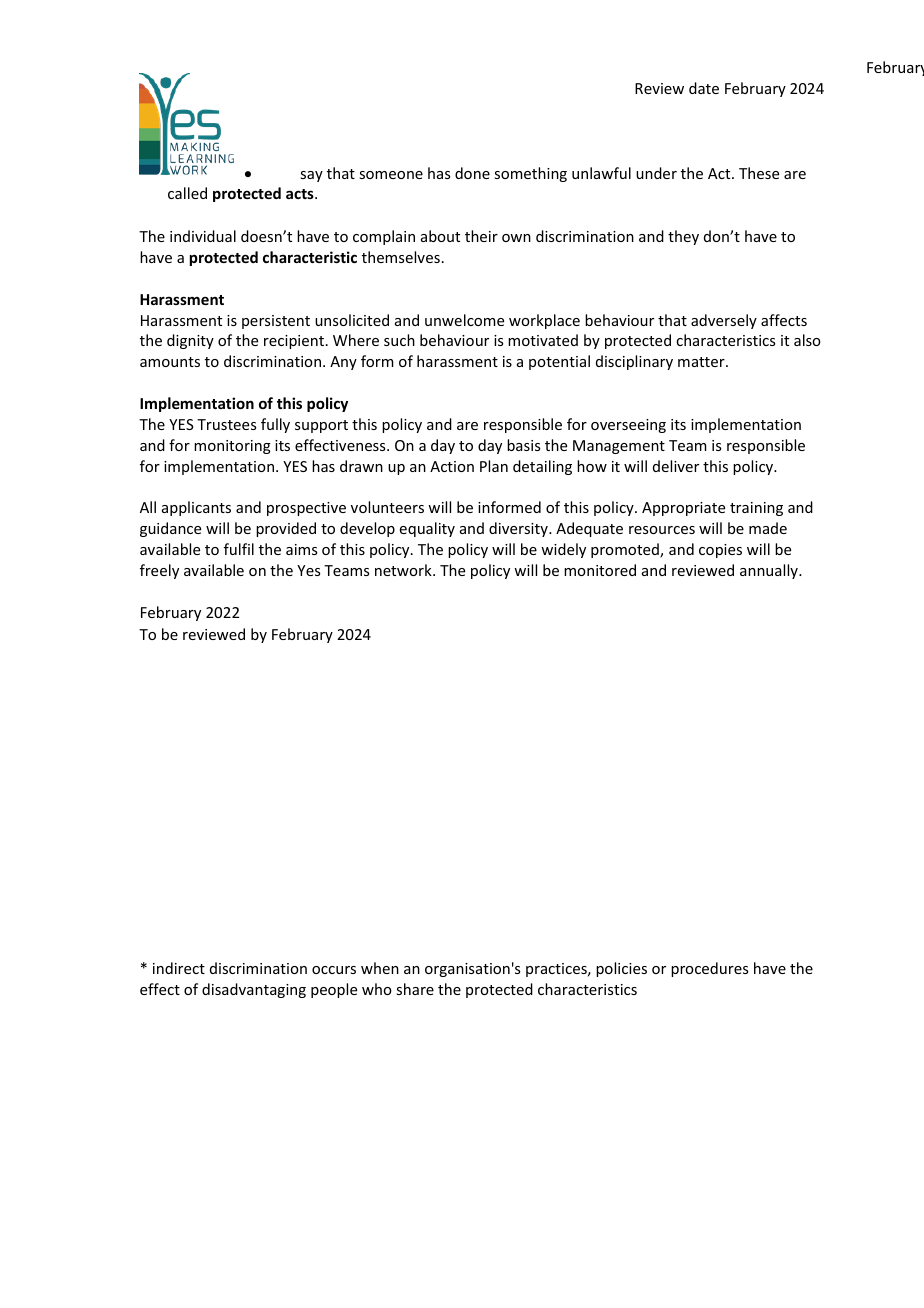  Describe the element at coordinates (276, 322) in the screenshot. I see `persistent` at that location.
